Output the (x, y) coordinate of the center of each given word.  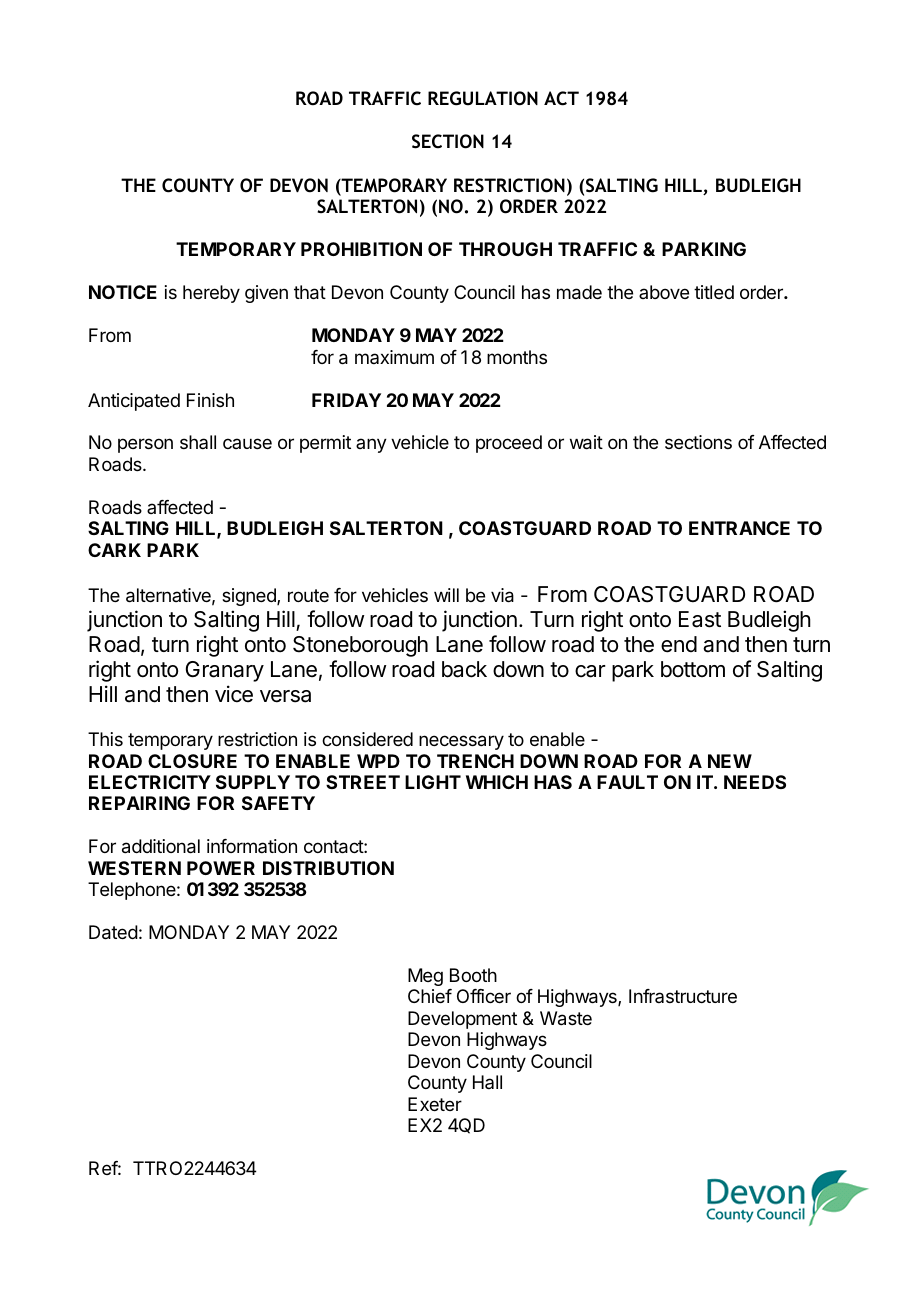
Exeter (435, 1104)
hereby (211, 294)
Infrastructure (683, 996)
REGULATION (483, 98)
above (664, 292)
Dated (113, 932)
